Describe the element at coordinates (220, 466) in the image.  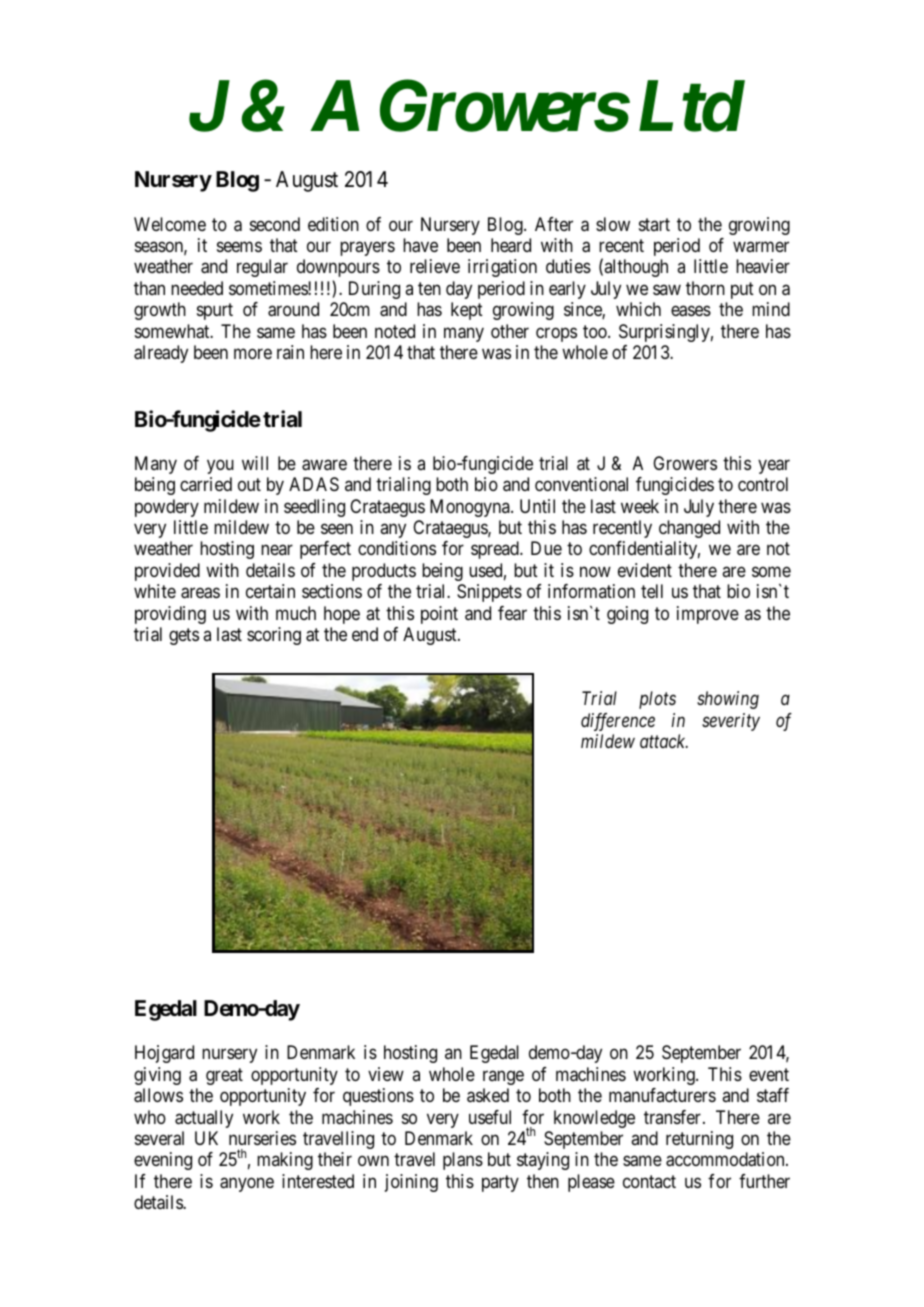
I see `you` at that location.
